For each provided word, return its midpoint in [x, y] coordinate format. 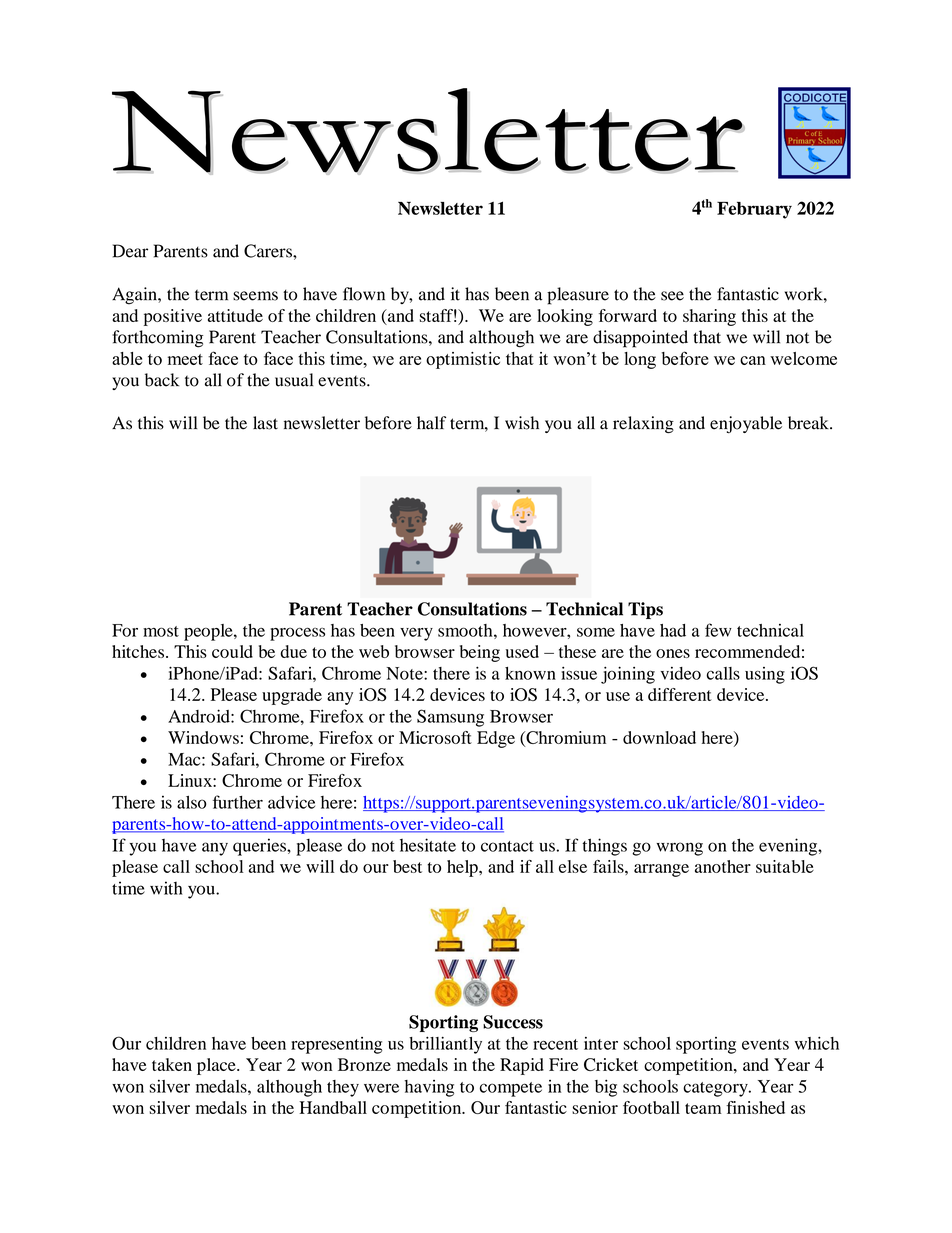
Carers [269, 251]
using [765, 675]
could [232, 651]
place [217, 1066]
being [480, 653]
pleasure [578, 296]
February [754, 210]
